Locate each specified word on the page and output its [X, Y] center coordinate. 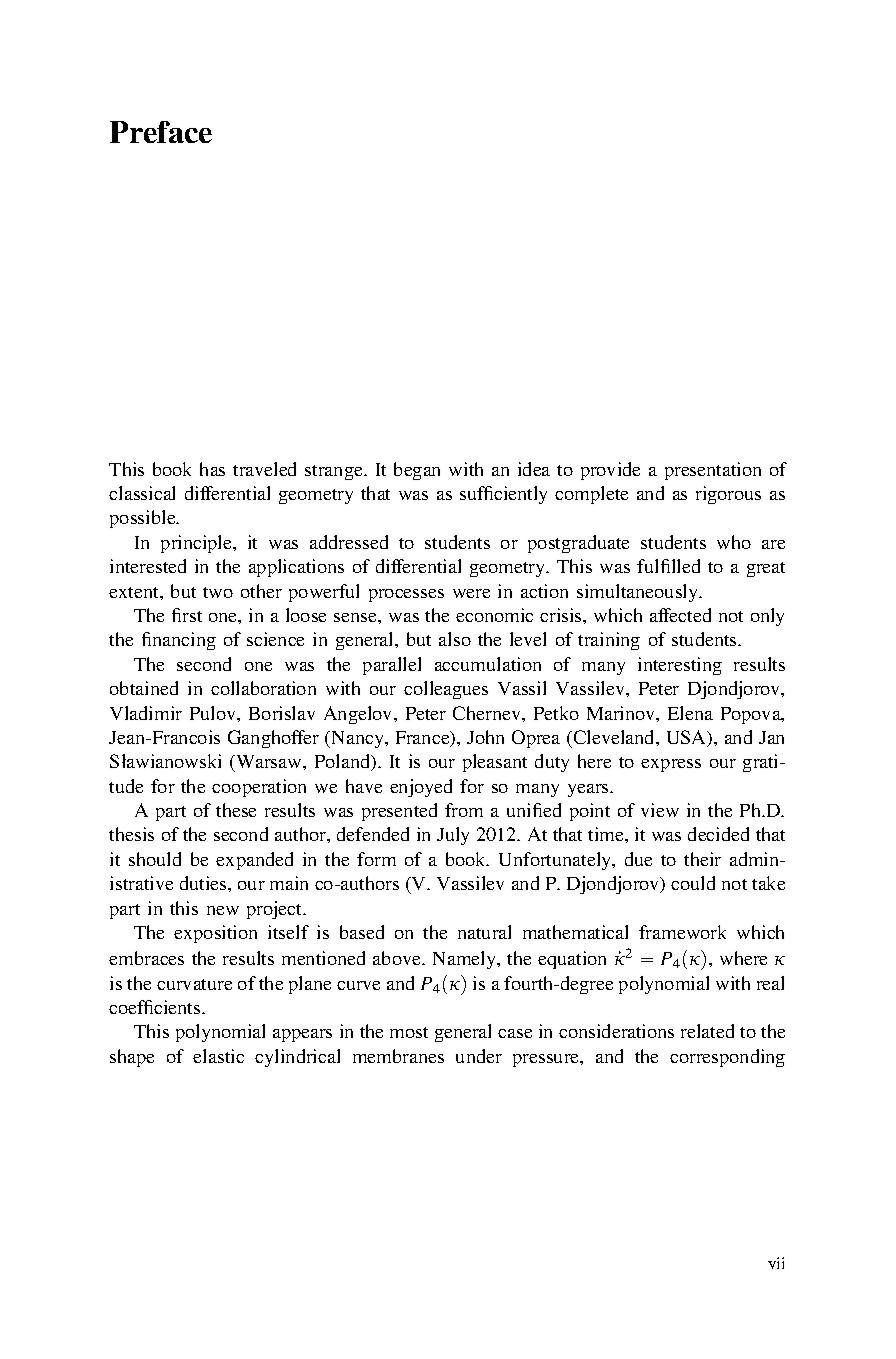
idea [534, 469]
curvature [194, 984]
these [236, 810]
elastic [218, 1056]
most [409, 1032]
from [464, 810]
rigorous [728, 495]
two [218, 592]
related [707, 1031]
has [212, 469]
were [471, 593]
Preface [161, 132]
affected [680, 615]
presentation [713, 471]
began [417, 471]
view [660, 810]
